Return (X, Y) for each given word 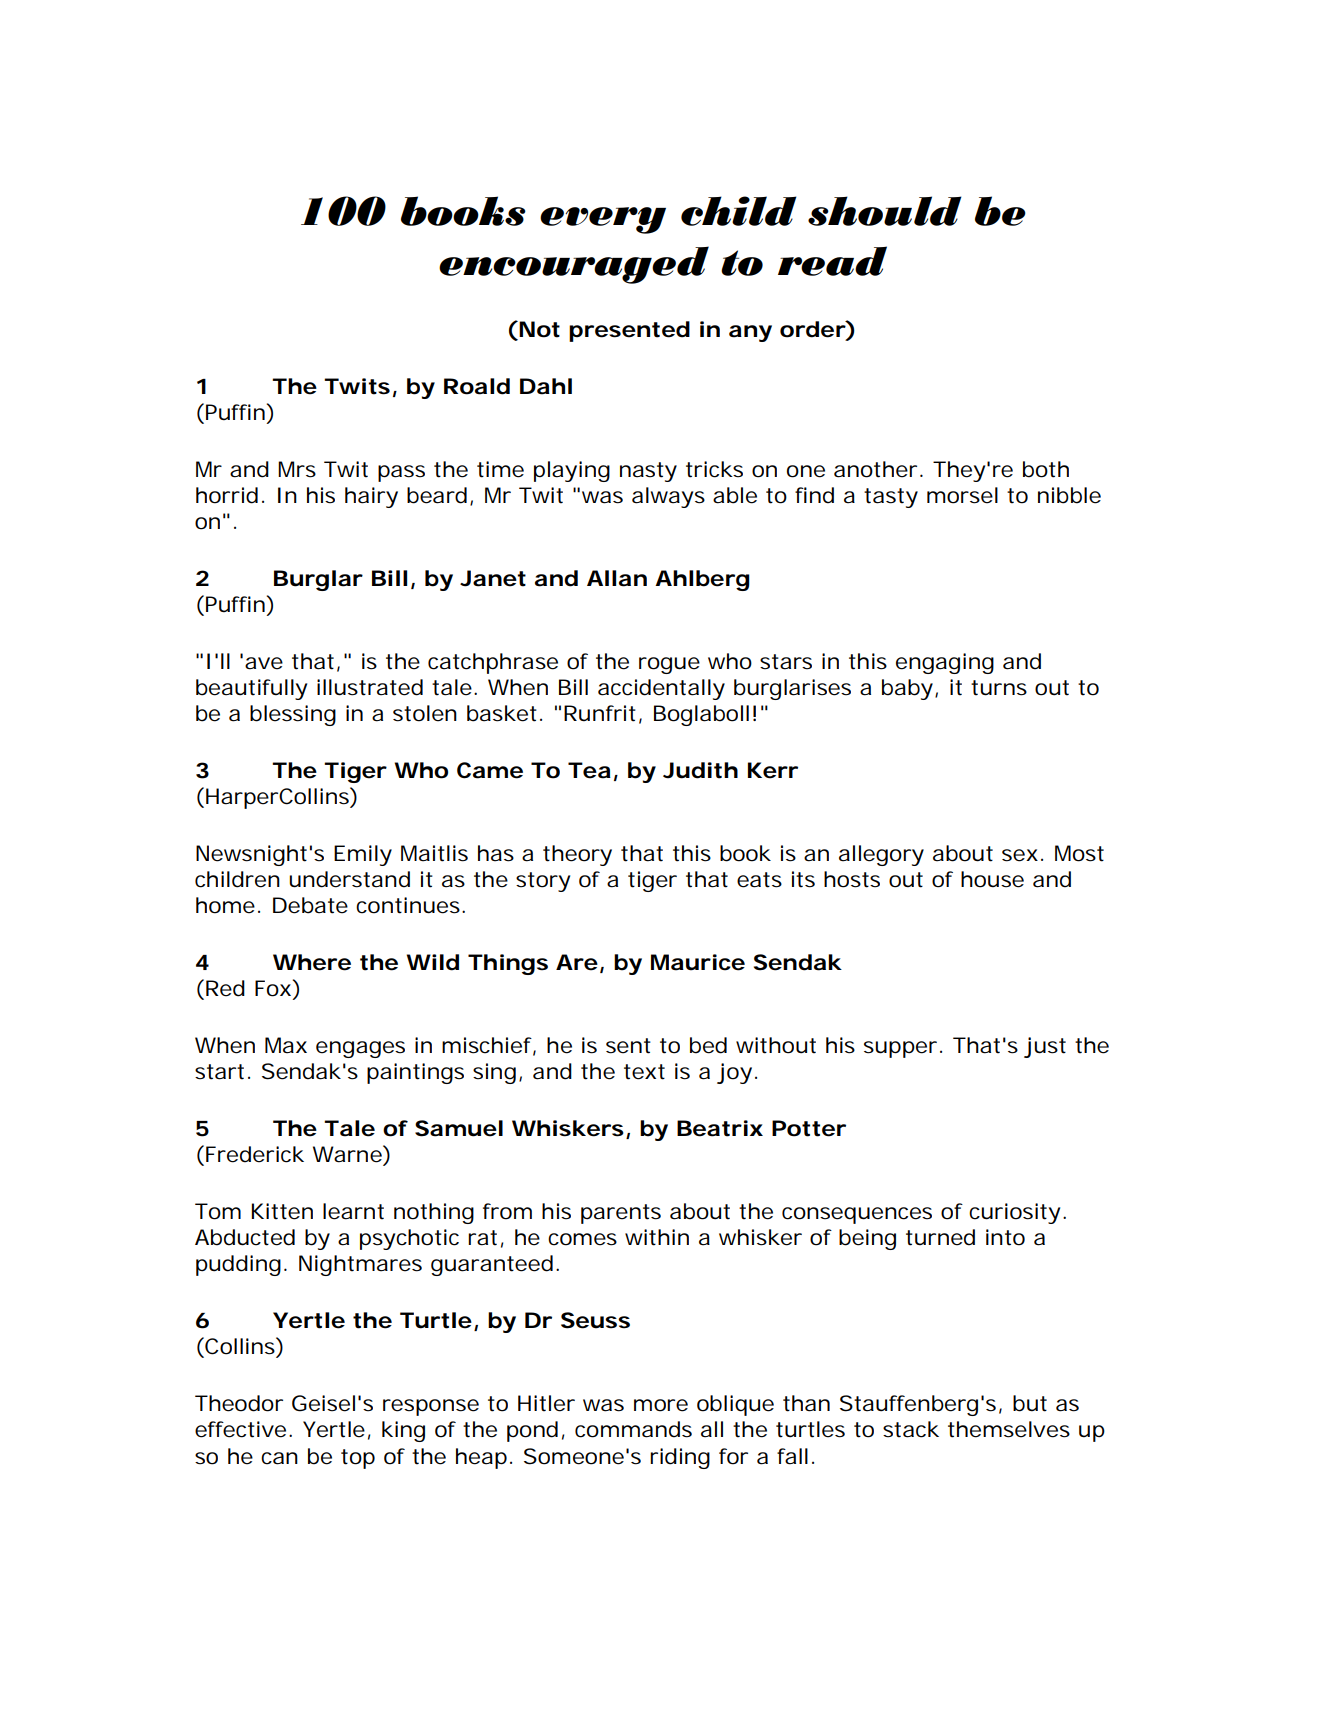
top (358, 1459)
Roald (477, 386)
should (885, 211)
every (603, 220)
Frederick (255, 1154)
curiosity (1017, 1213)
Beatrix (720, 1128)
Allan (617, 578)
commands (633, 1429)
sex (1022, 855)
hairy (371, 497)
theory (577, 855)
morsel (962, 495)
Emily (363, 855)
